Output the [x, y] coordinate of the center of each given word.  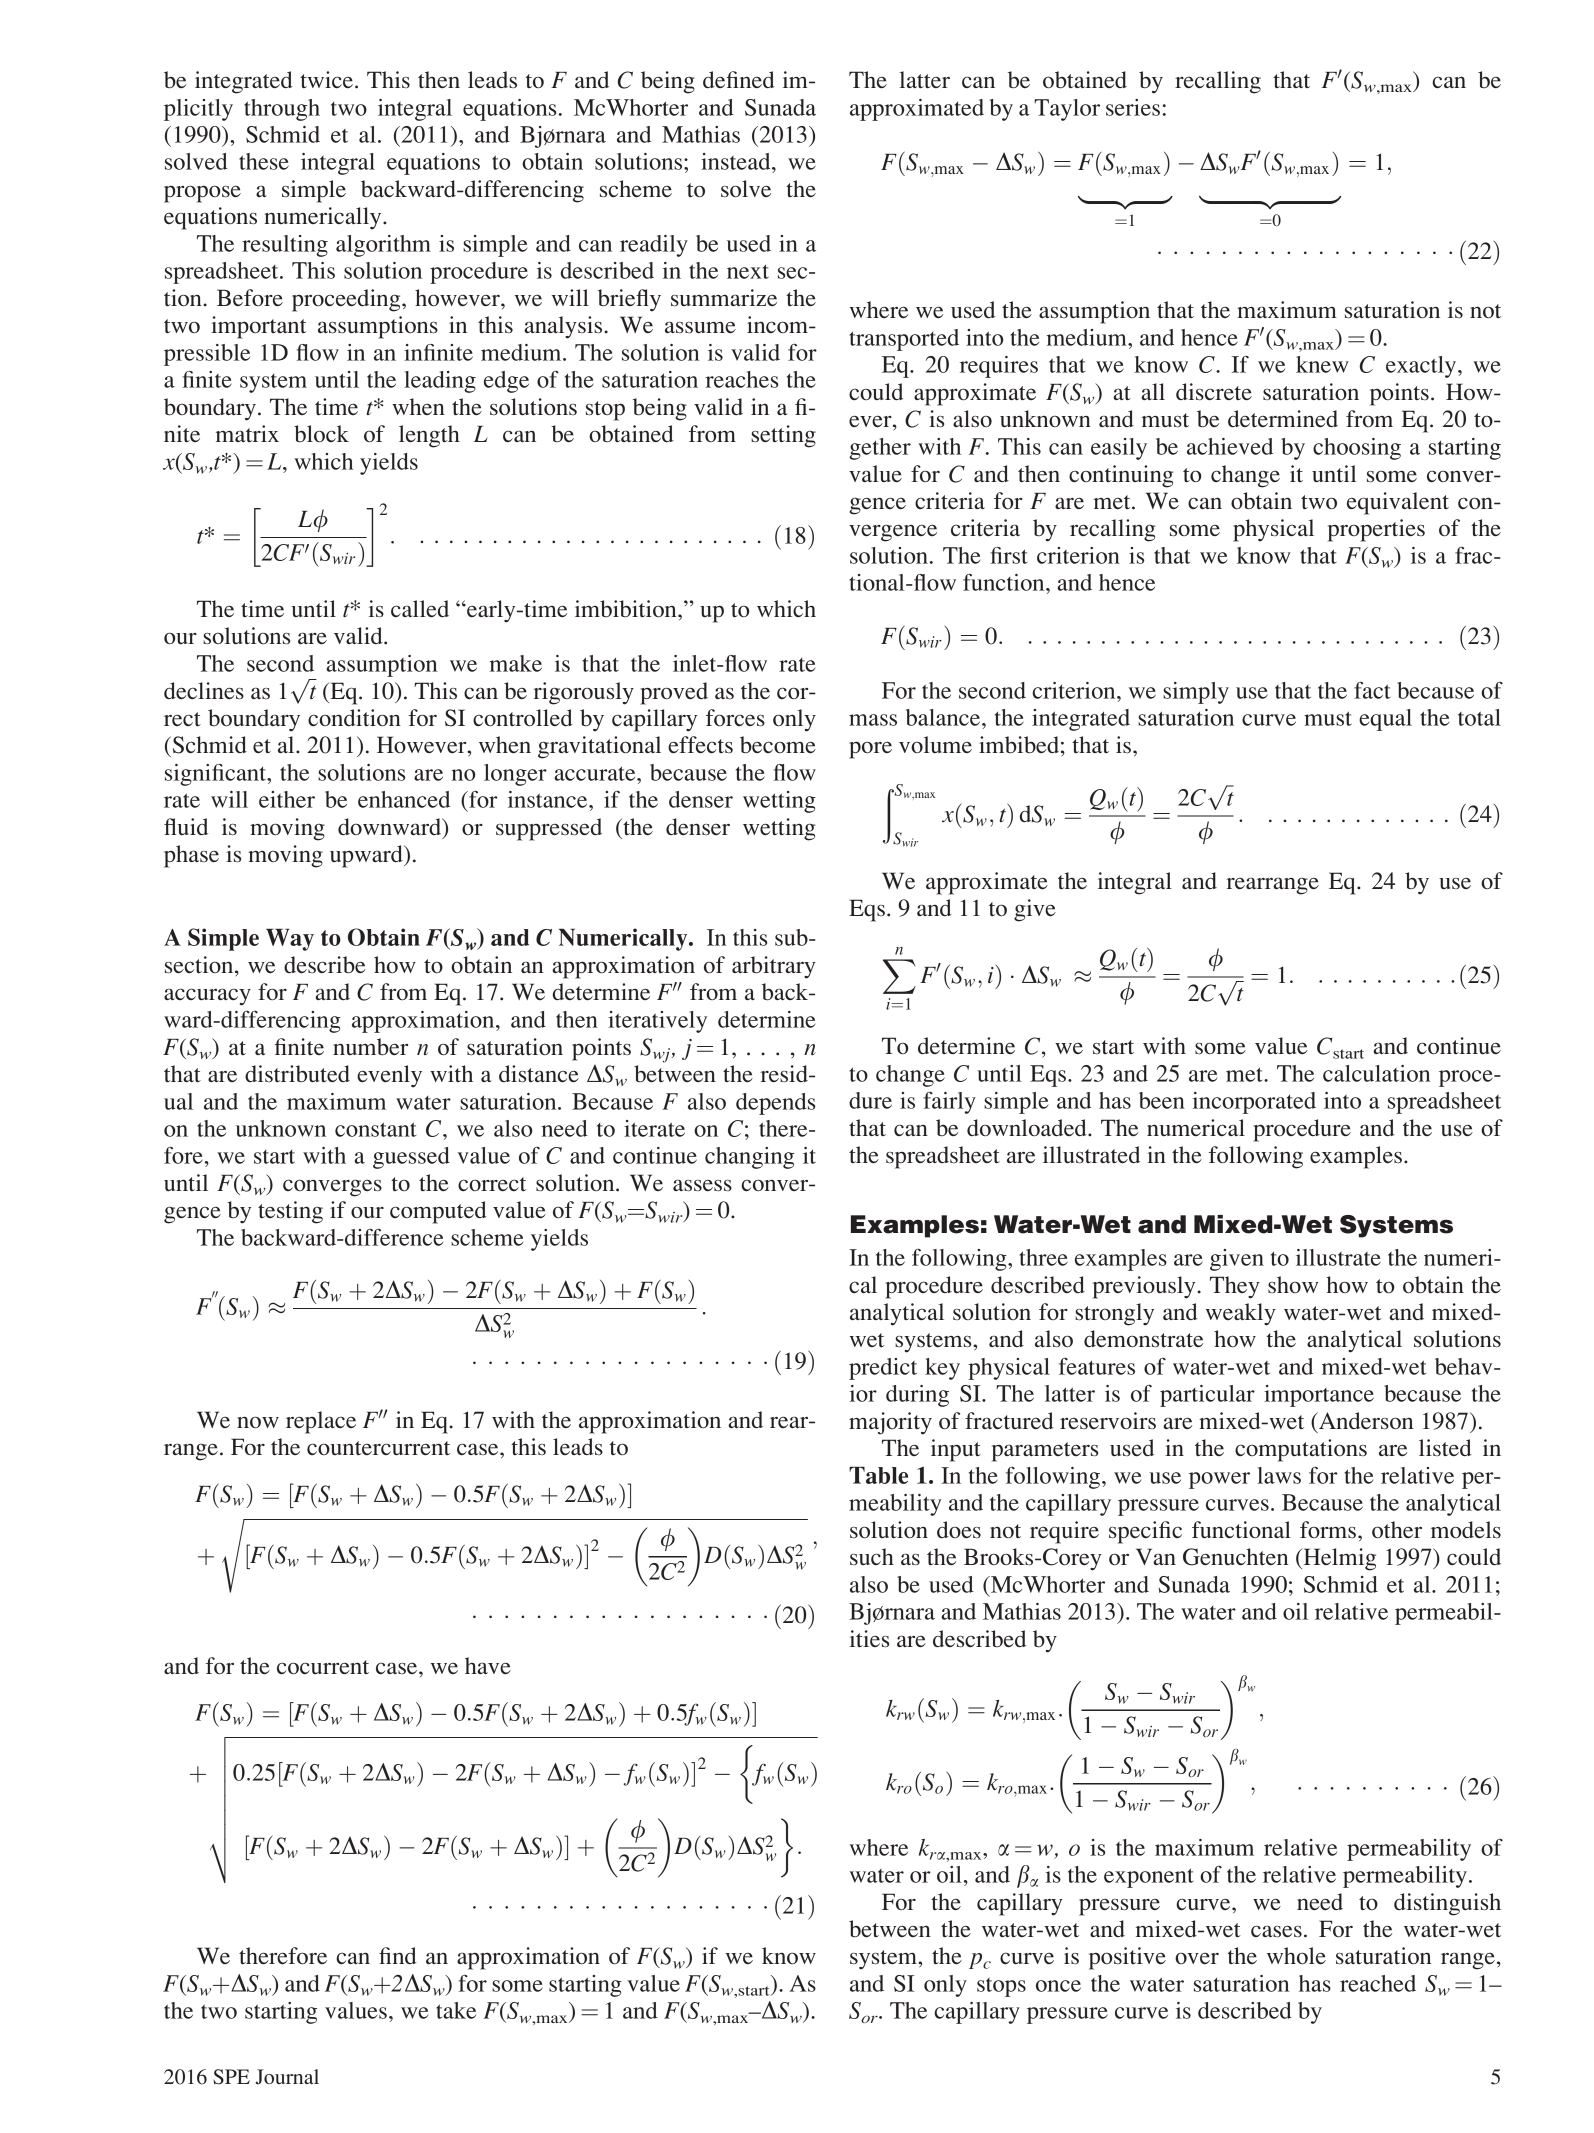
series [1133, 107]
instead [737, 161]
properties [1376, 530]
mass [873, 720]
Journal [287, 2077]
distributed [297, 1073]
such [872, 1556]
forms [1328, 1529]
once [1058, 1986]
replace [321, 1422]
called [420, 608]
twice [326, 79]
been [1162, 1100]
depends [775, 1104]
